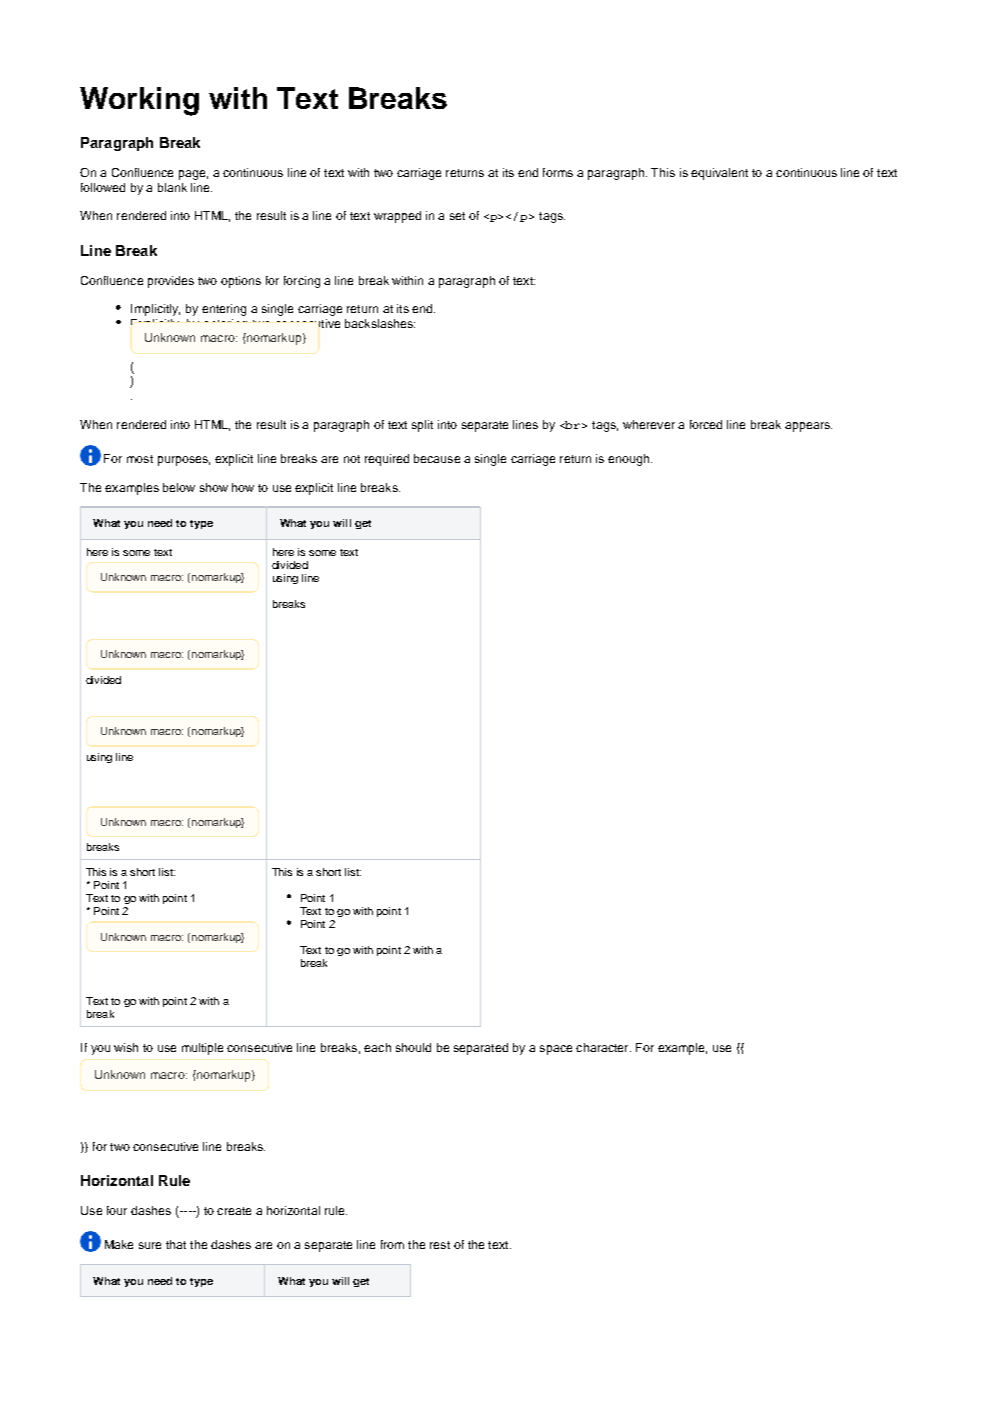 The width and height of the page is (995, 1406). Describe the element at coordinates (179, 487) in the page. I see `below` at that location.
